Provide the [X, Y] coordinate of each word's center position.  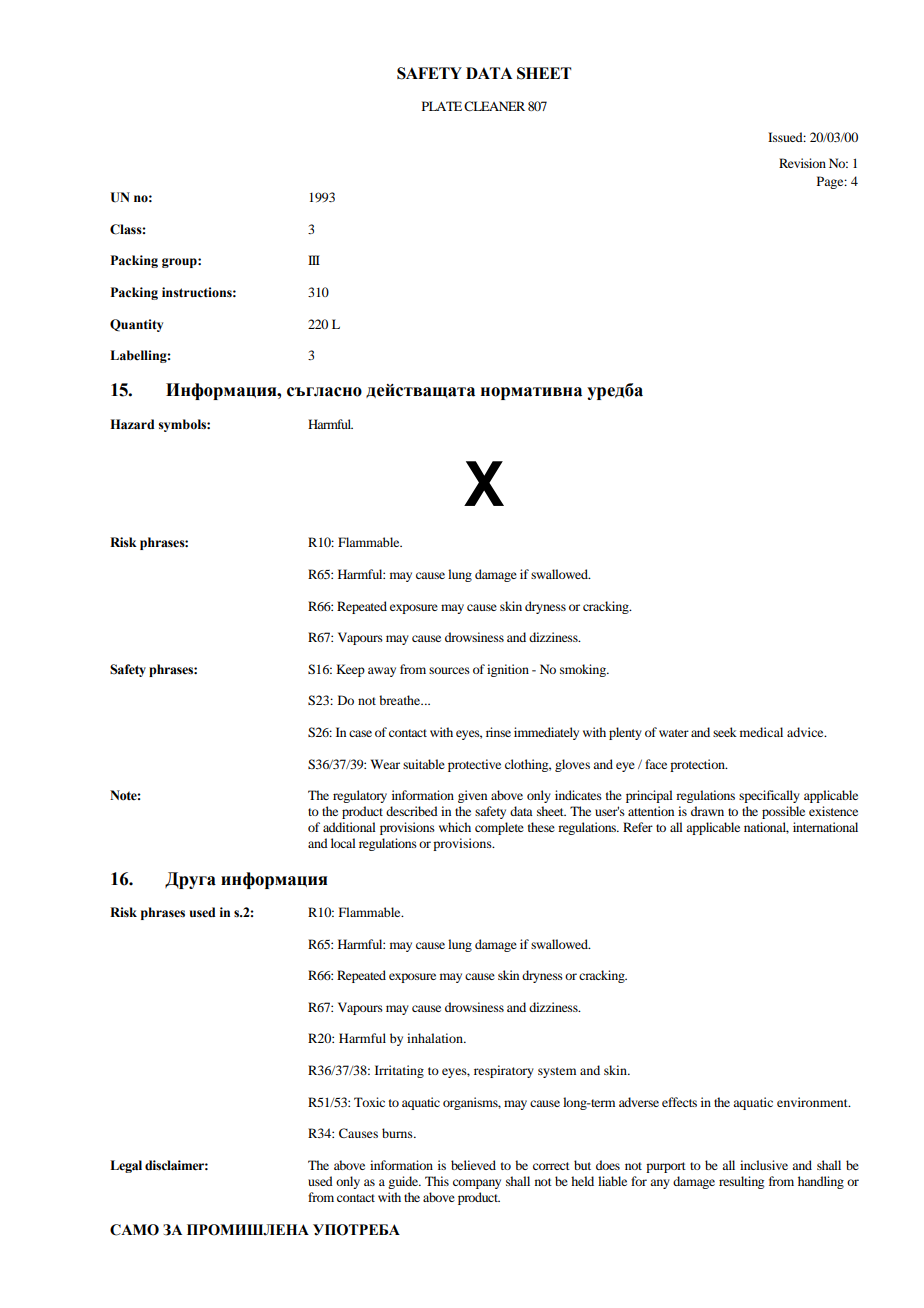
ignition [508, 670]
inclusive [764, 1165]
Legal [126, 1166]
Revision [802, 163]
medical [761, 732]
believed [473, 1165]
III [314, 260]
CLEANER [494, 106]
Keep [350, 670]
